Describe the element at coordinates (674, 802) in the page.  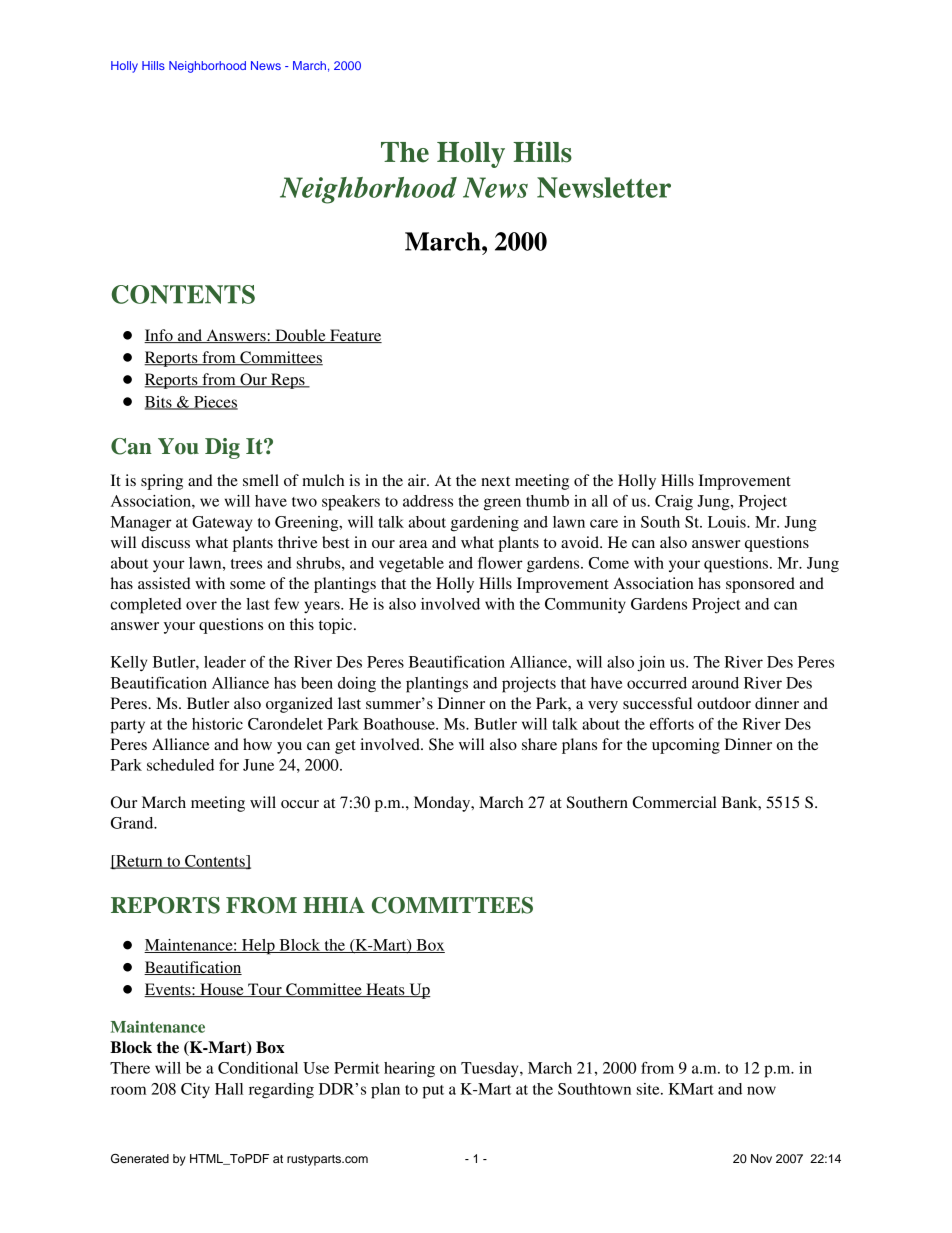
I see `Commercial` at that location.
